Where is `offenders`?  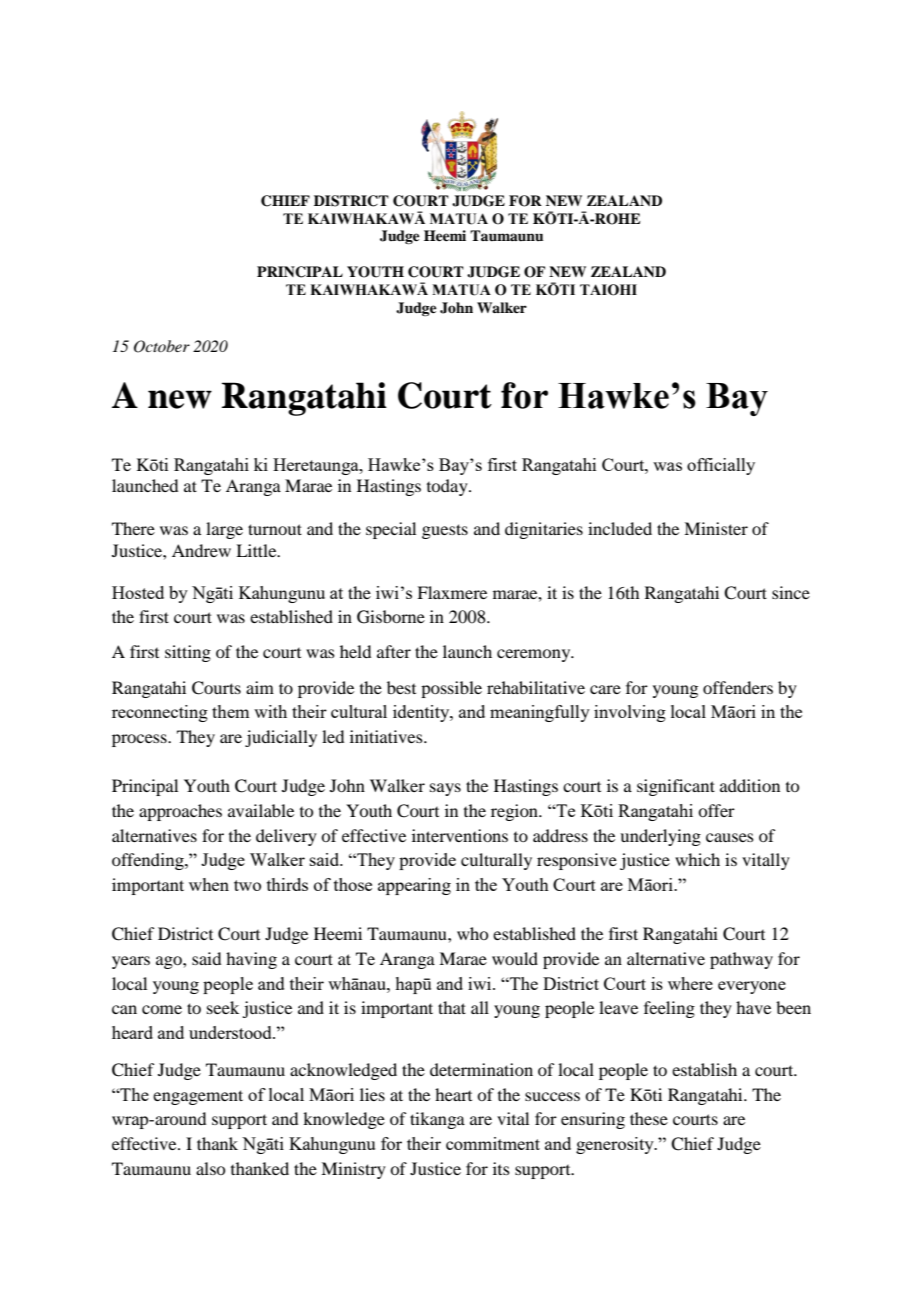
offenders is located at coordinates (738, 687).
